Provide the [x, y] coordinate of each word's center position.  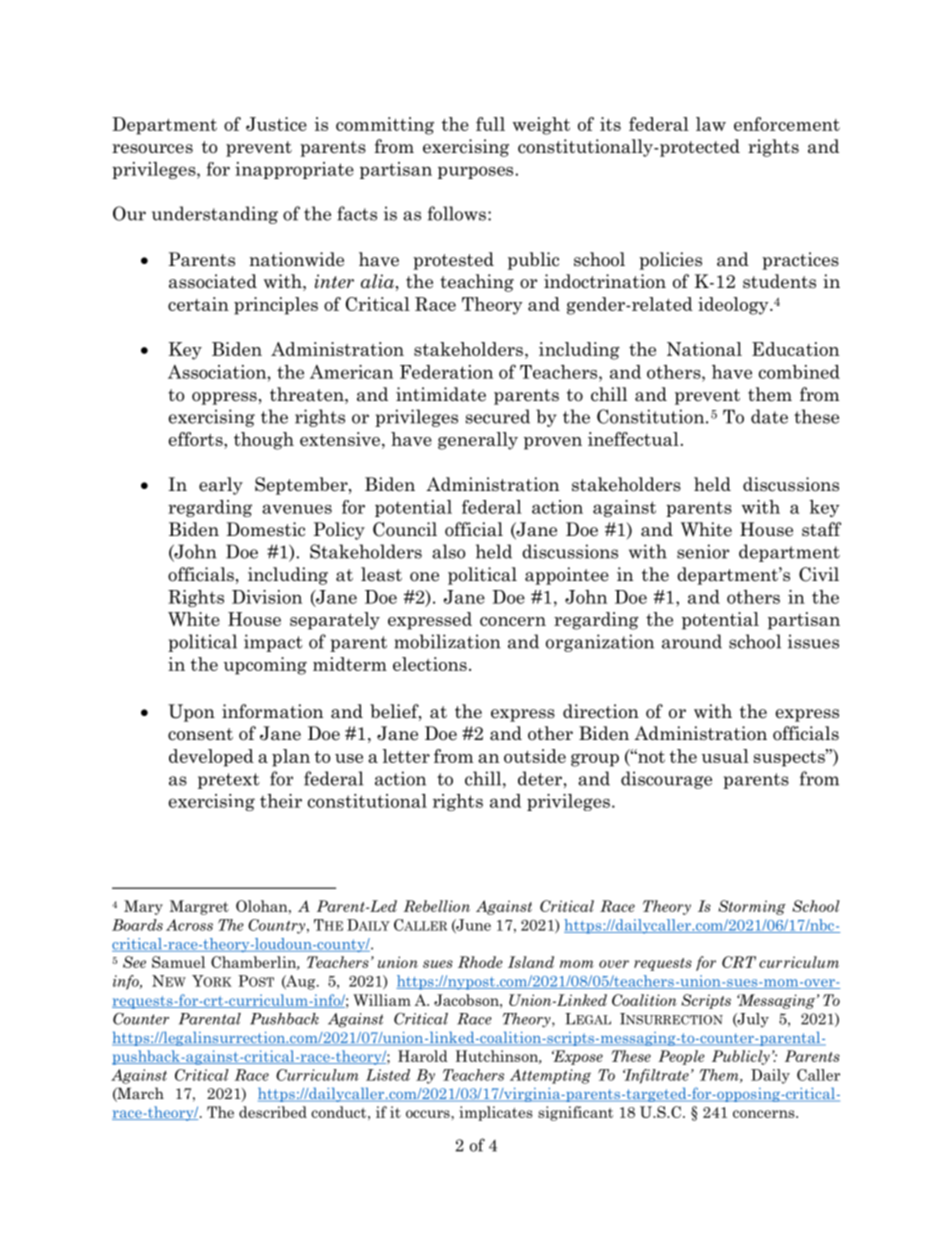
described [273, 1112]
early [221, 486]
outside [535, 756]
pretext [229, 781]
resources [152, 149]
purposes [477, 172]
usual [725, 756]
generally [478, 441]
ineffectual [633, 439]
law [711, 124]
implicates [496, 1113]
